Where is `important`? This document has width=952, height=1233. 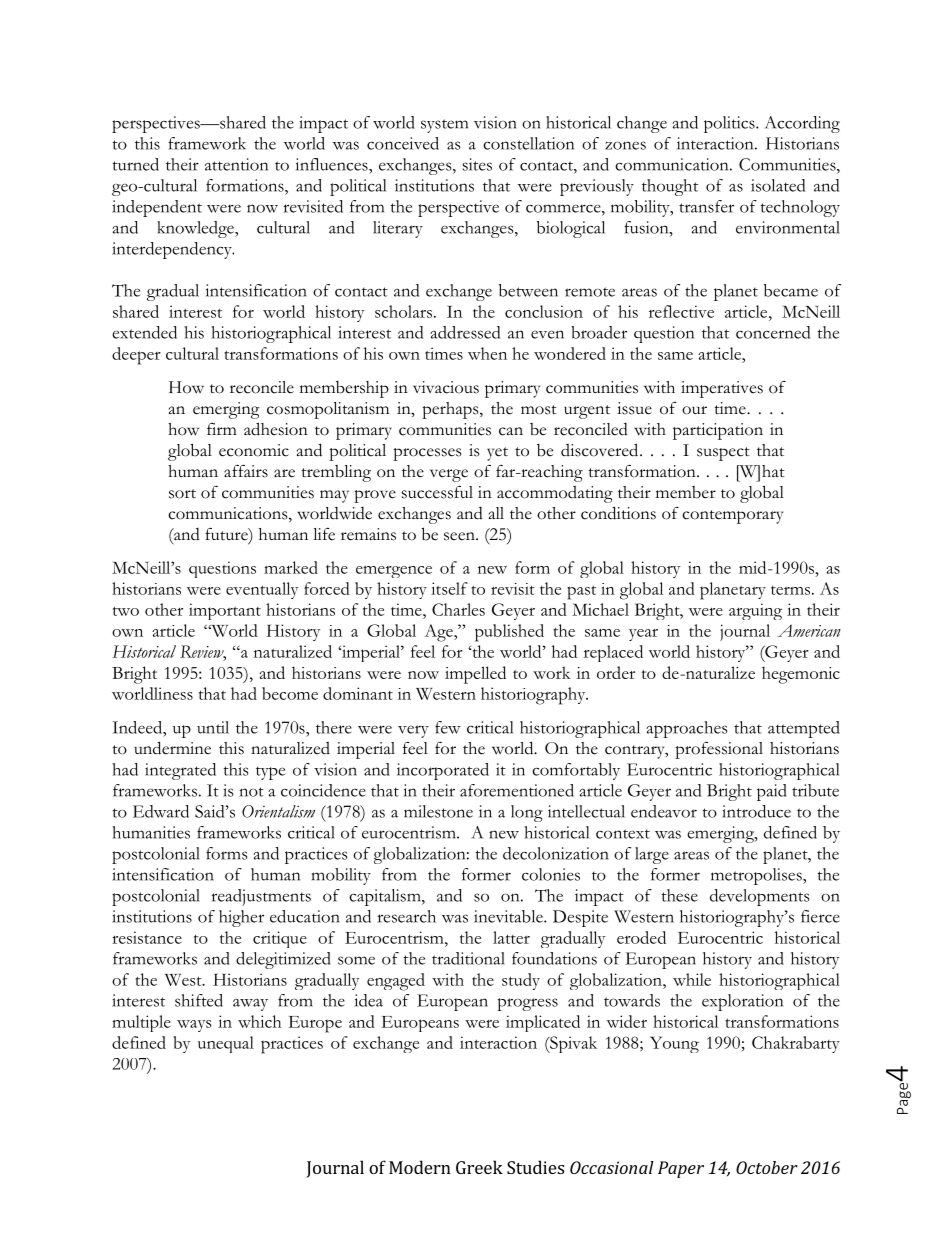
important is located at coordinates (225, 611).
